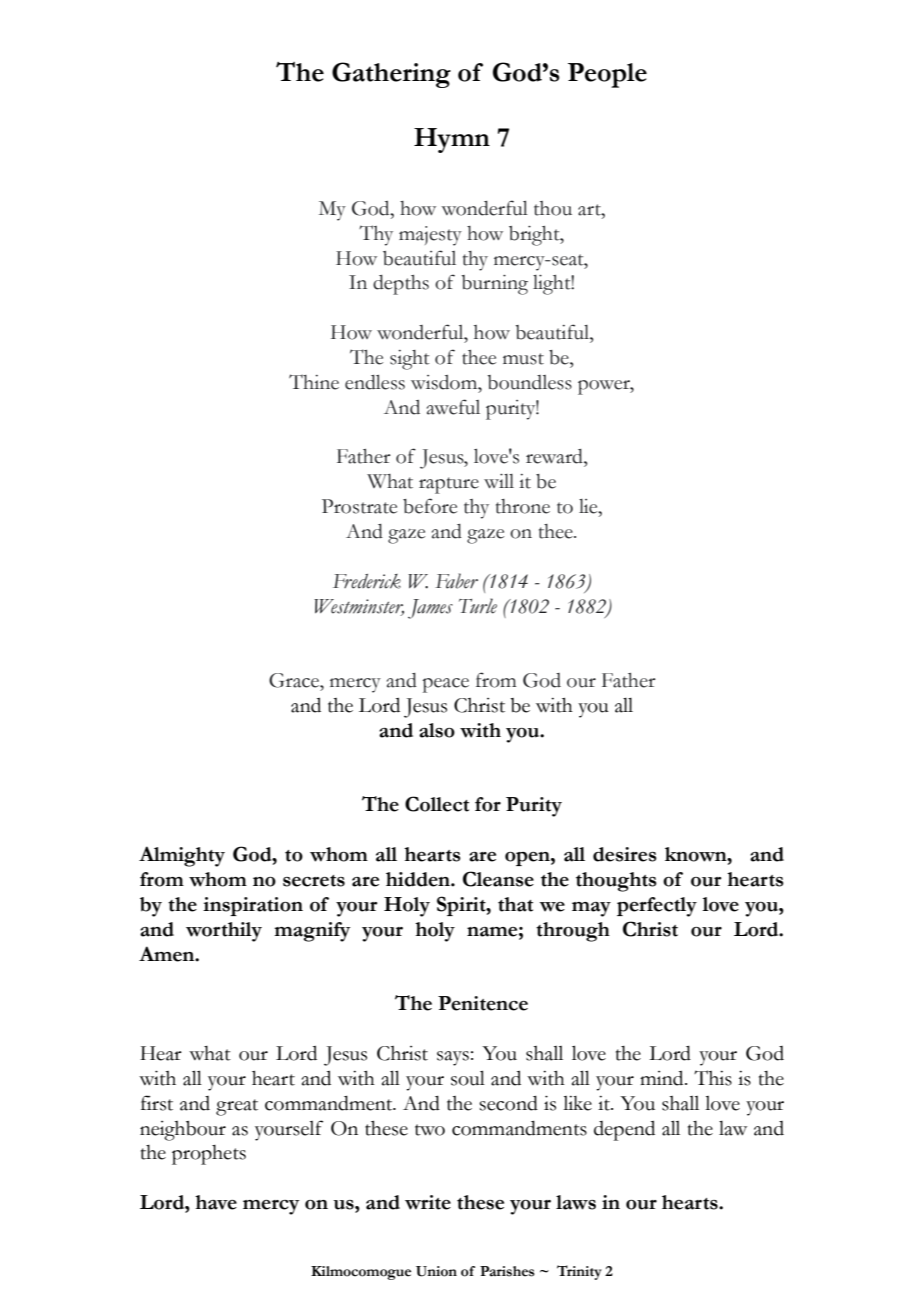 The width and height of the screenshot is (924, 1308). I want to click on have, so click(216, 1202).
